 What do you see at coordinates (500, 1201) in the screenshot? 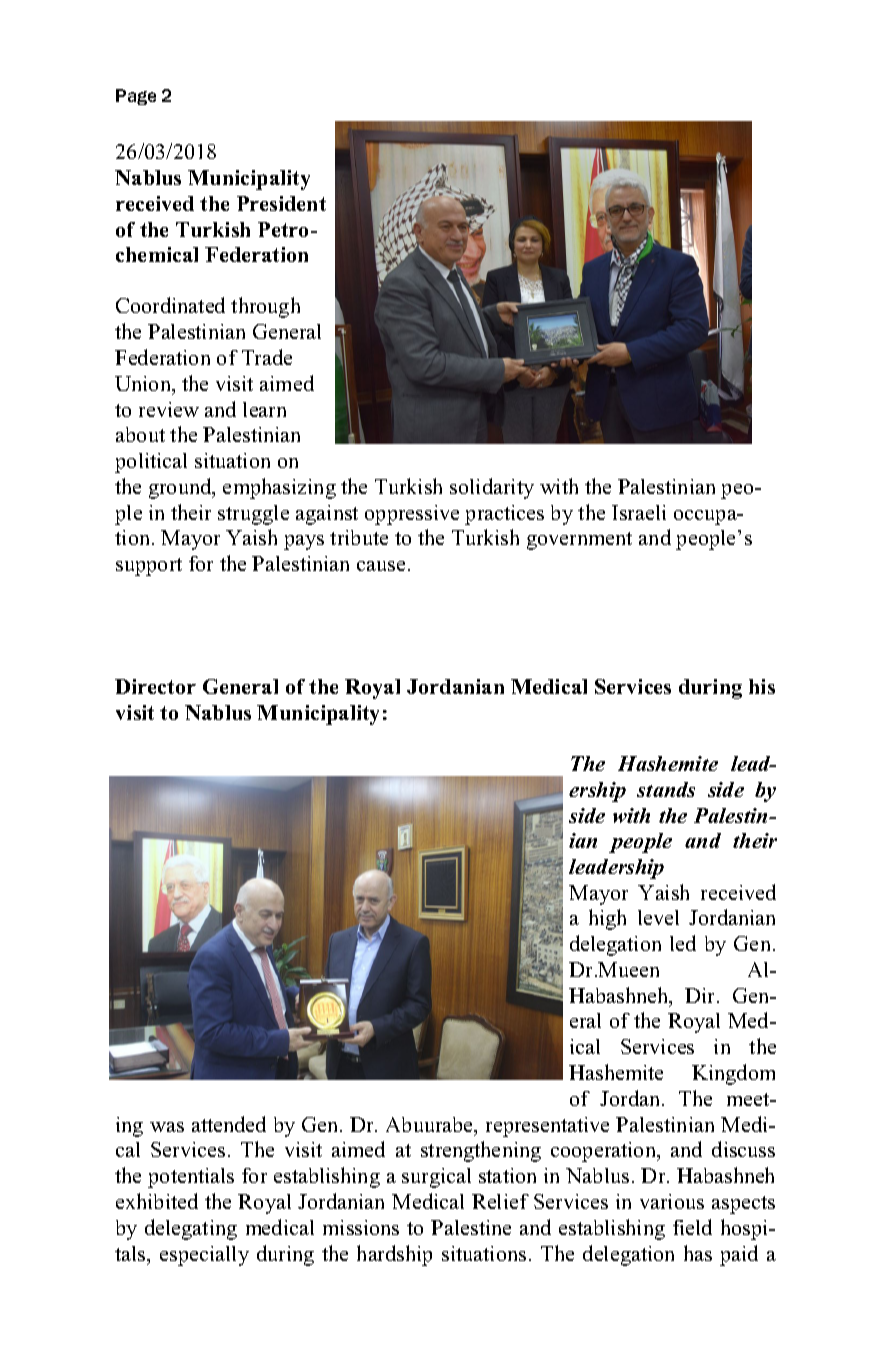
I see `Relief` at bounding box center [500, 1201].
